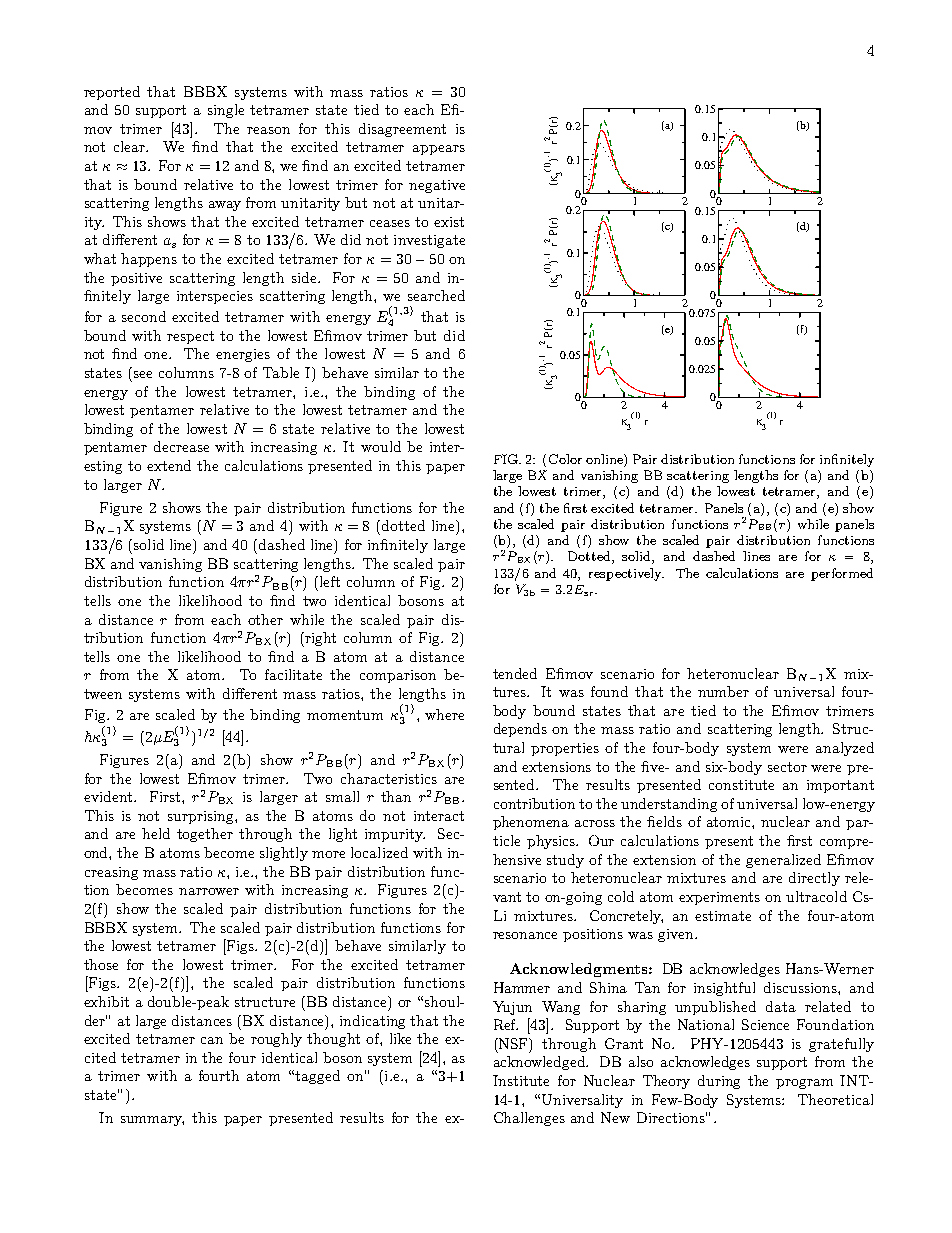 This document has width=952, height=1233. I want to click on would, so click(381, 446).
